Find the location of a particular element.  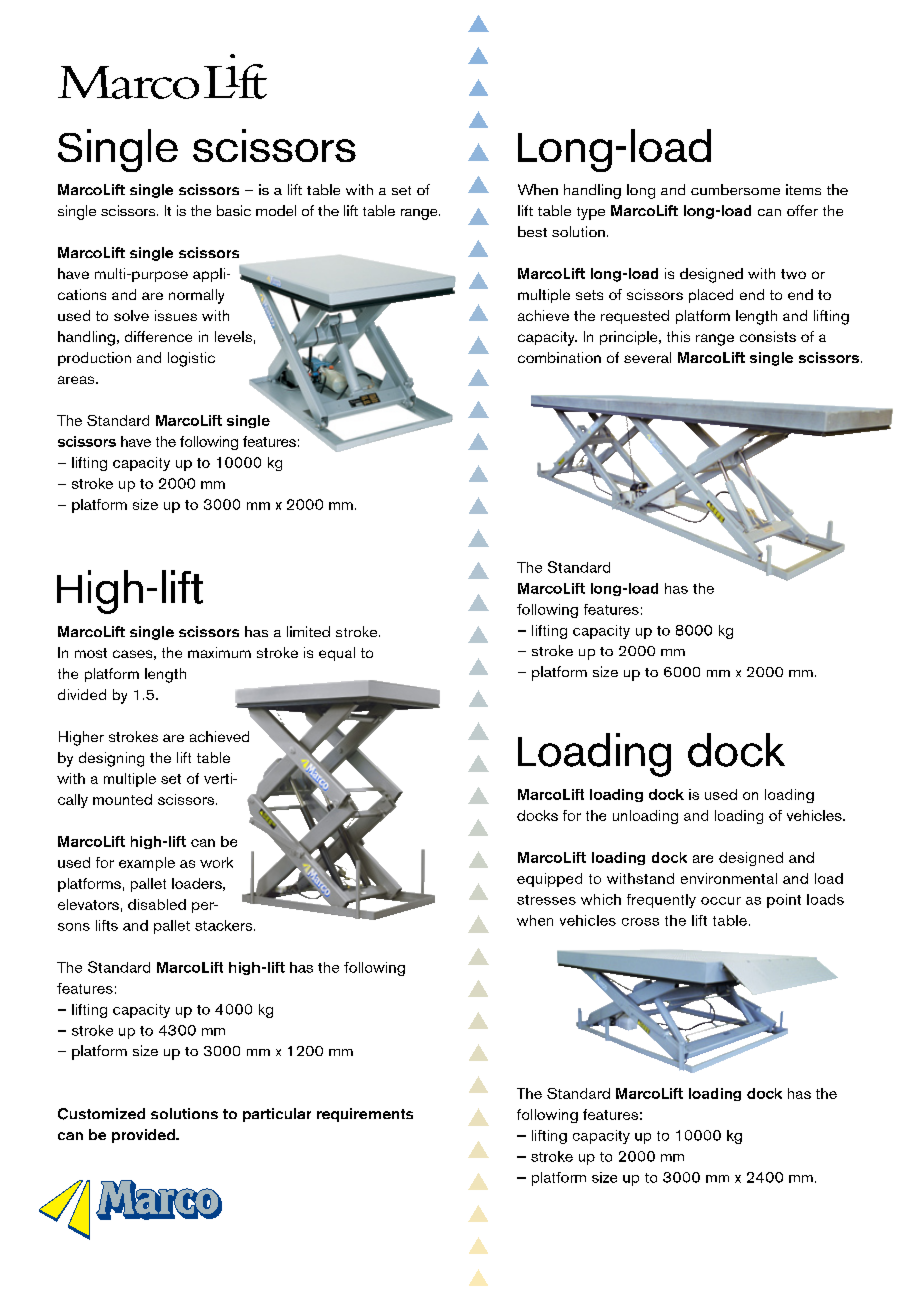

provided is located at coordinates (144, 1136).
